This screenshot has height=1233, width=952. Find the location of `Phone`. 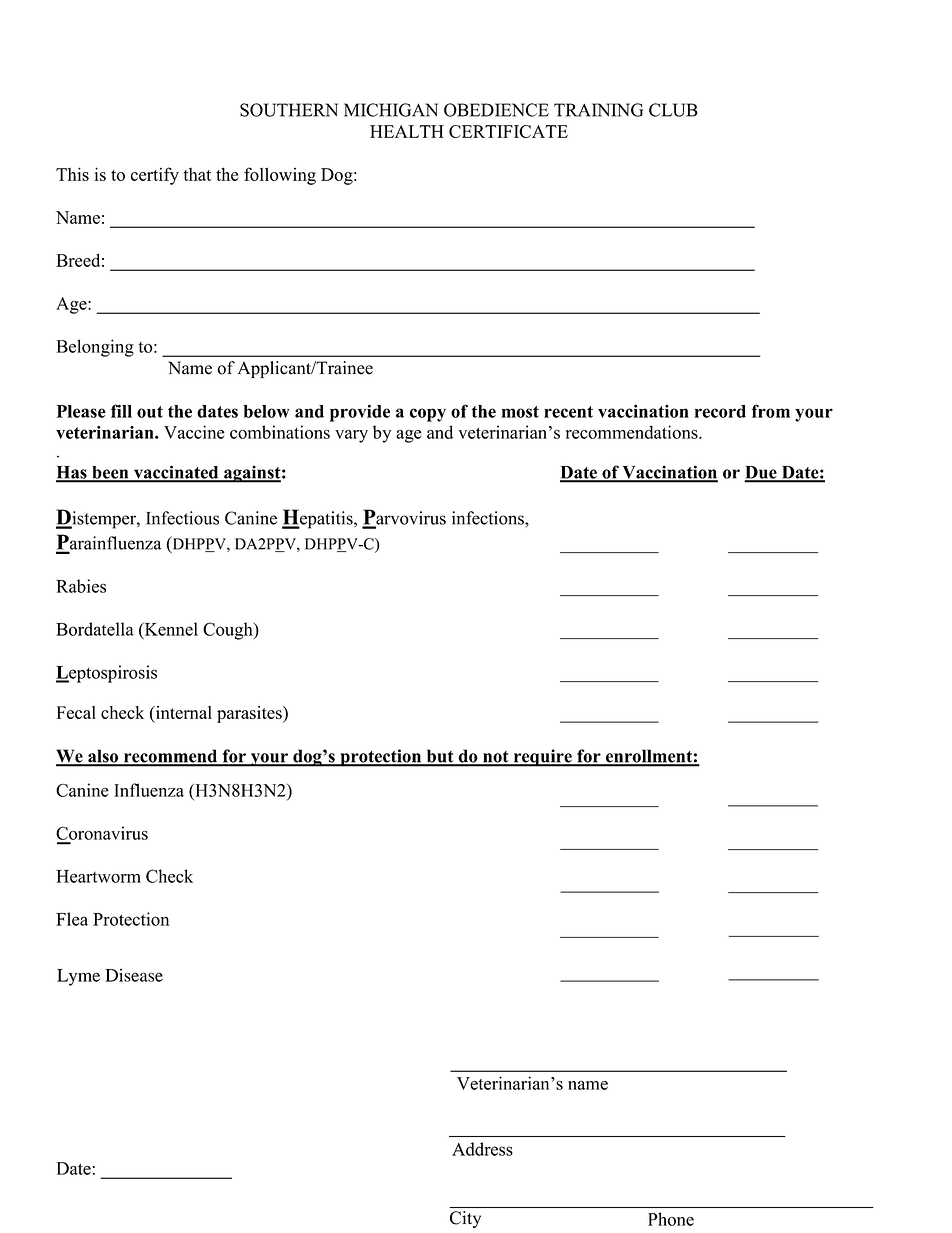

Phone is located at coordinates (671, 1219).
